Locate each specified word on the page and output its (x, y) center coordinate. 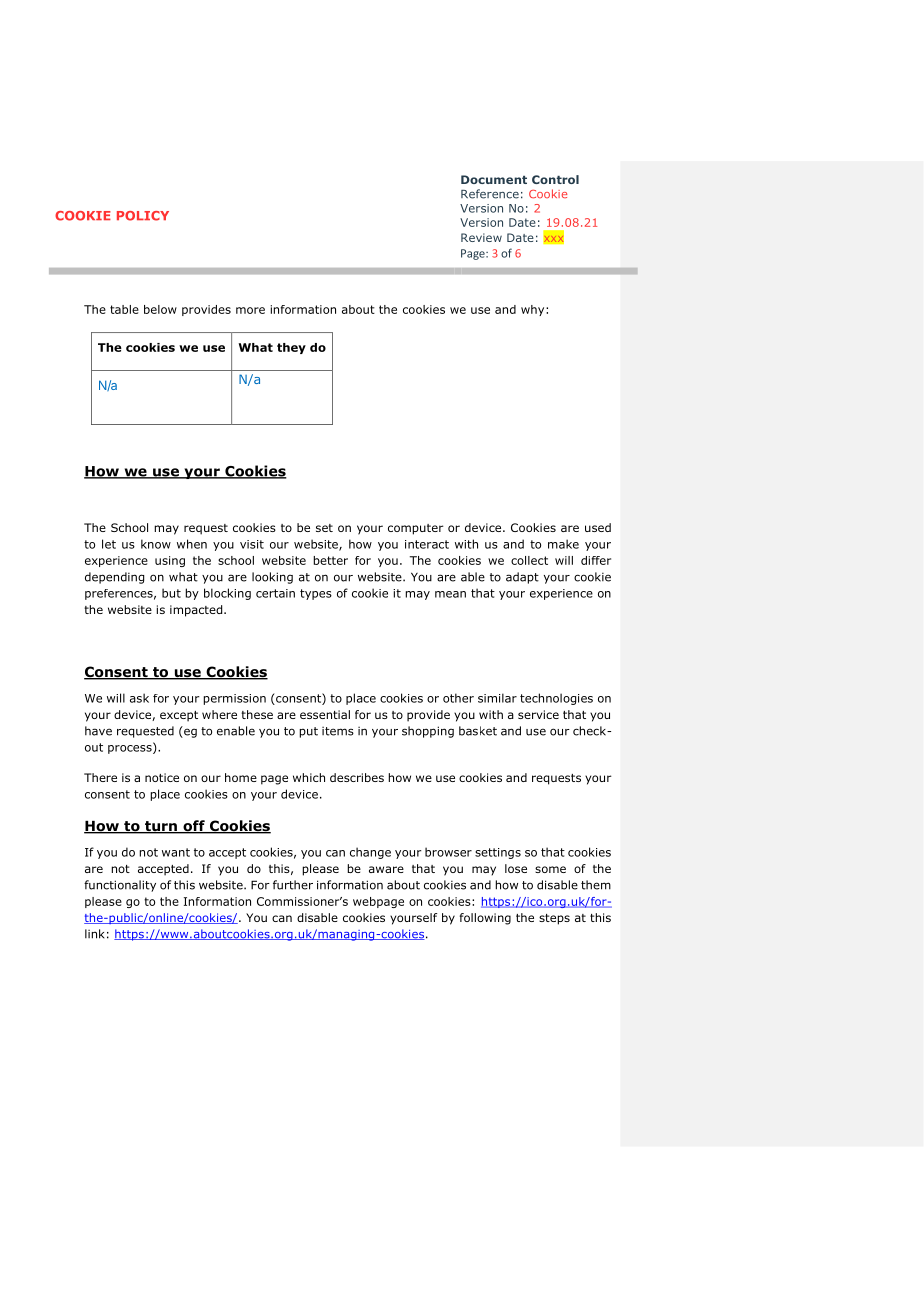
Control (555, 179)
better (330, 560)
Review (481, 237)
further (293, 885)
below (160, 309)
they (291, 348)
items (338, 731)
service (538, 714)
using (170, 561)
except (179, 716)
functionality (120, 886)
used (598, 527)
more (250, 310)
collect (529, 560)
